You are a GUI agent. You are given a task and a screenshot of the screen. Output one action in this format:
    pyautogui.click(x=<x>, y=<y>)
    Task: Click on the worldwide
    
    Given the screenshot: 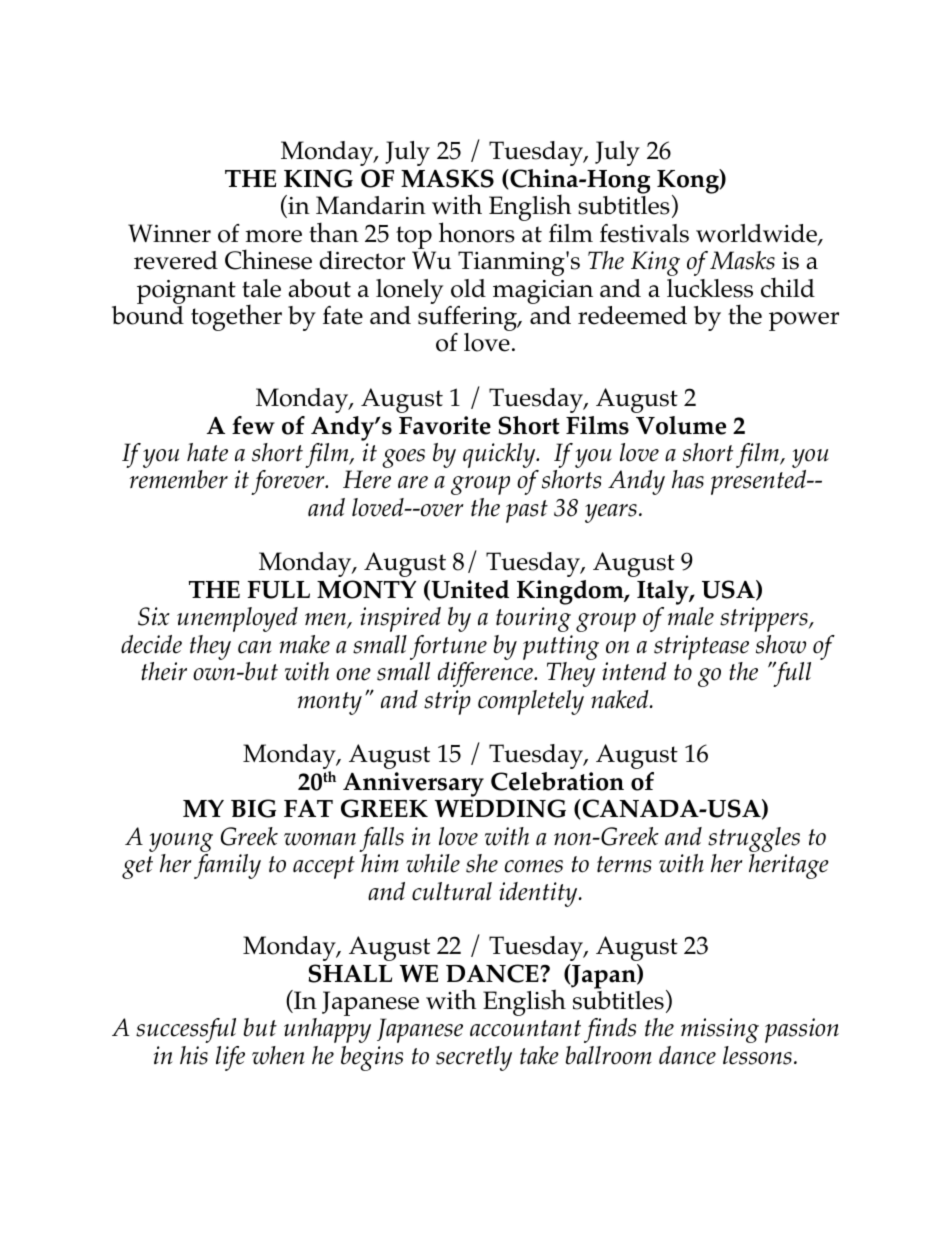 What is the action you would take?
    pyautogui.click(x=757, y=234)
